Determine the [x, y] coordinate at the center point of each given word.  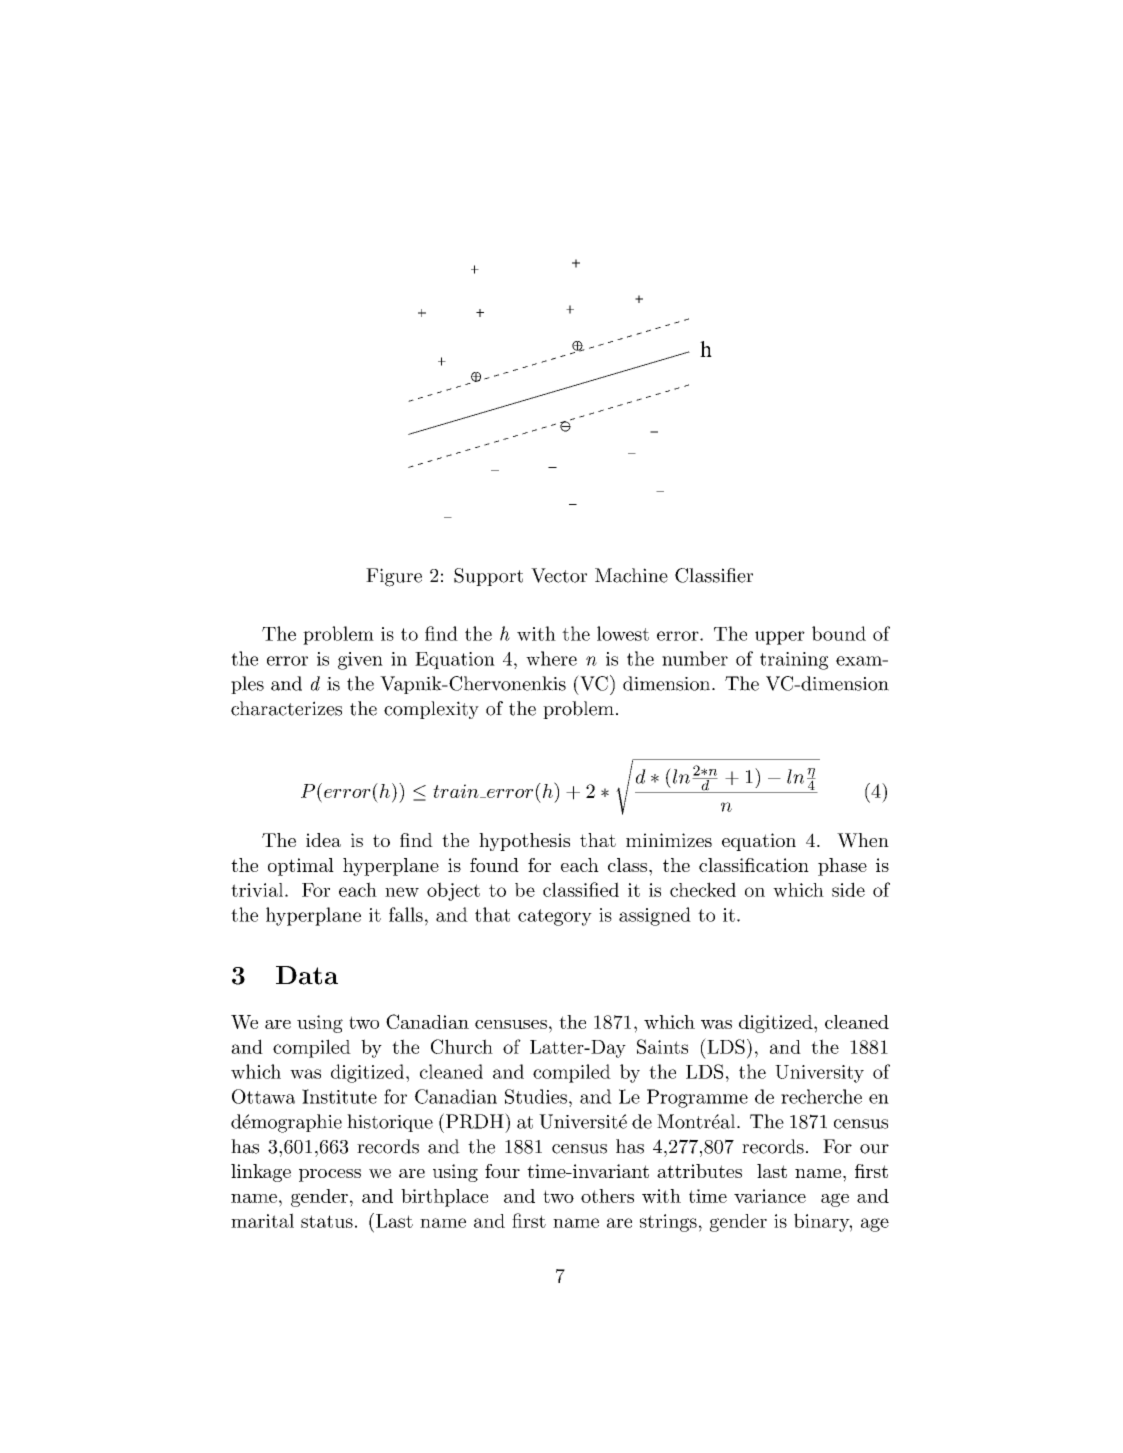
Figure [394, 577]
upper [780, 638]
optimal [301, 867]
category [555, 917]
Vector [559, 575]
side [848, 889]
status [327, 1221]
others [607, 1196]
